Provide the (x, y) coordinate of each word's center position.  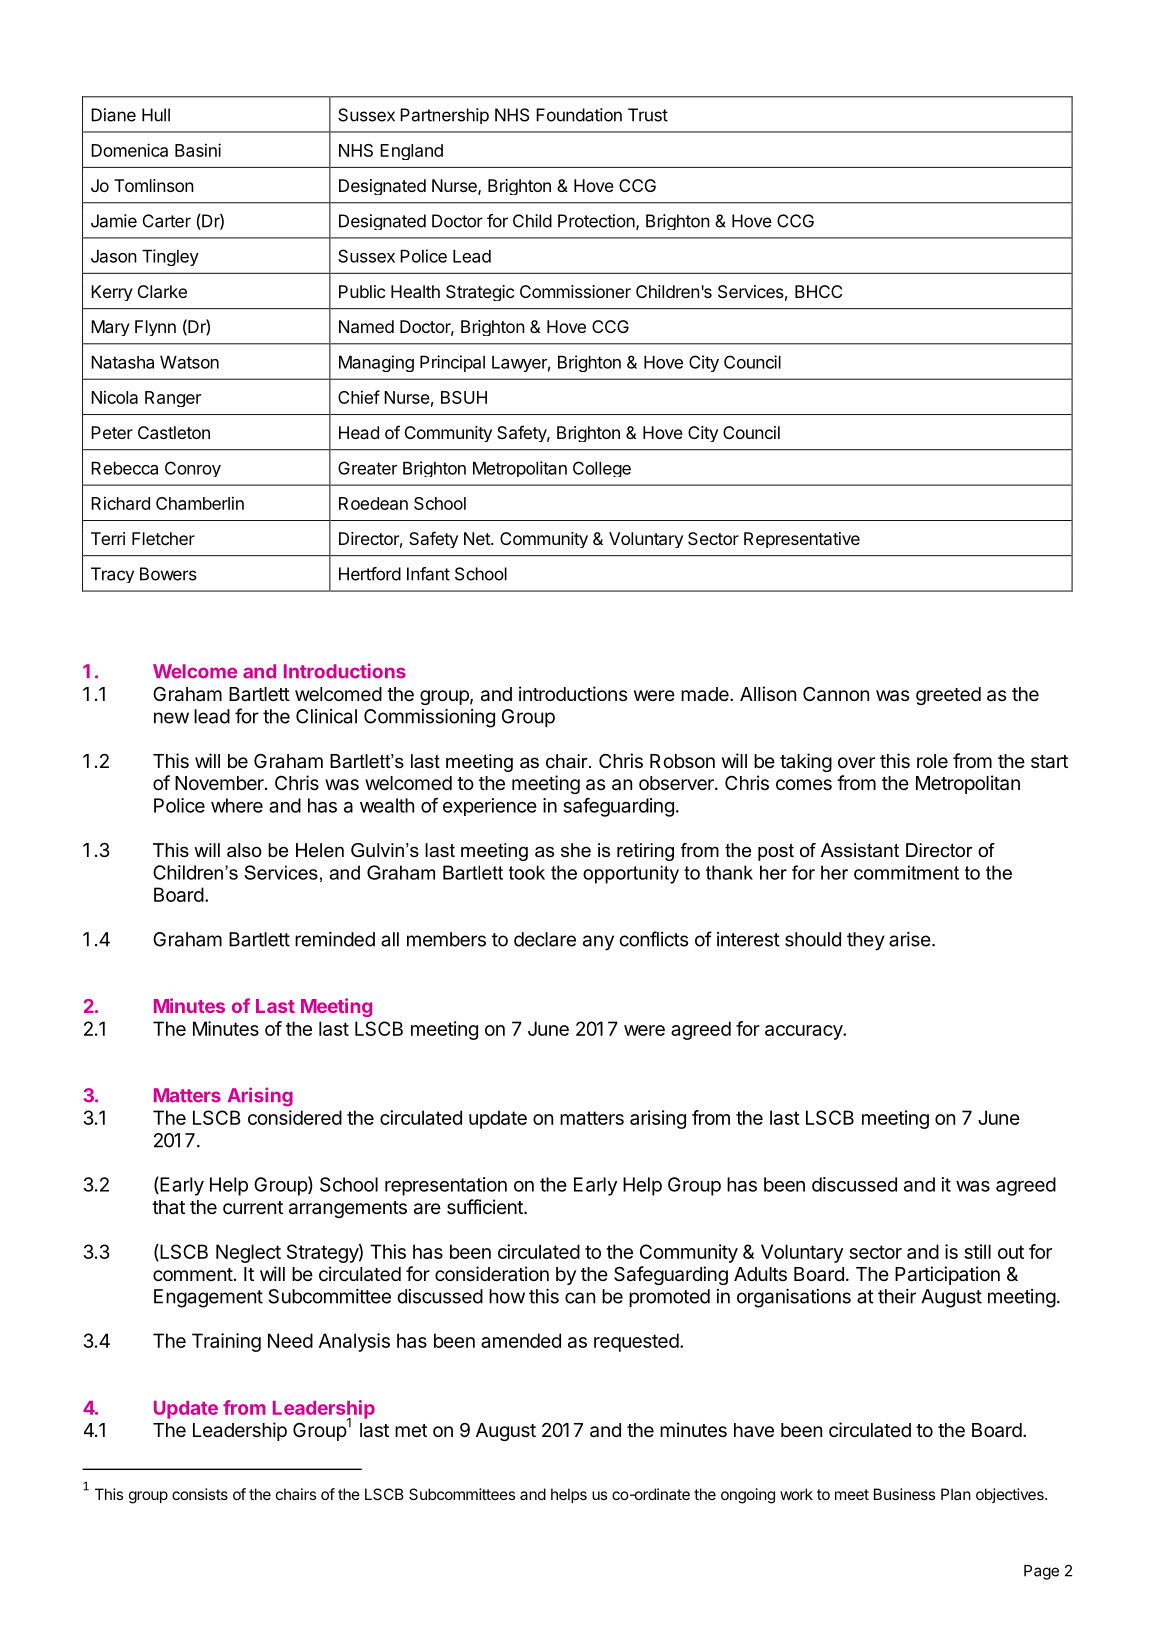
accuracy (804, 1032)
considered (295, 1117)
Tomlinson (154, 185)
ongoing (748, 1496)
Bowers (168, 574)
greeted (948, 696)
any (598, 943)
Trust (648, 115)
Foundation (579, 115)
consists (200, 1494)
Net (478, 538)
